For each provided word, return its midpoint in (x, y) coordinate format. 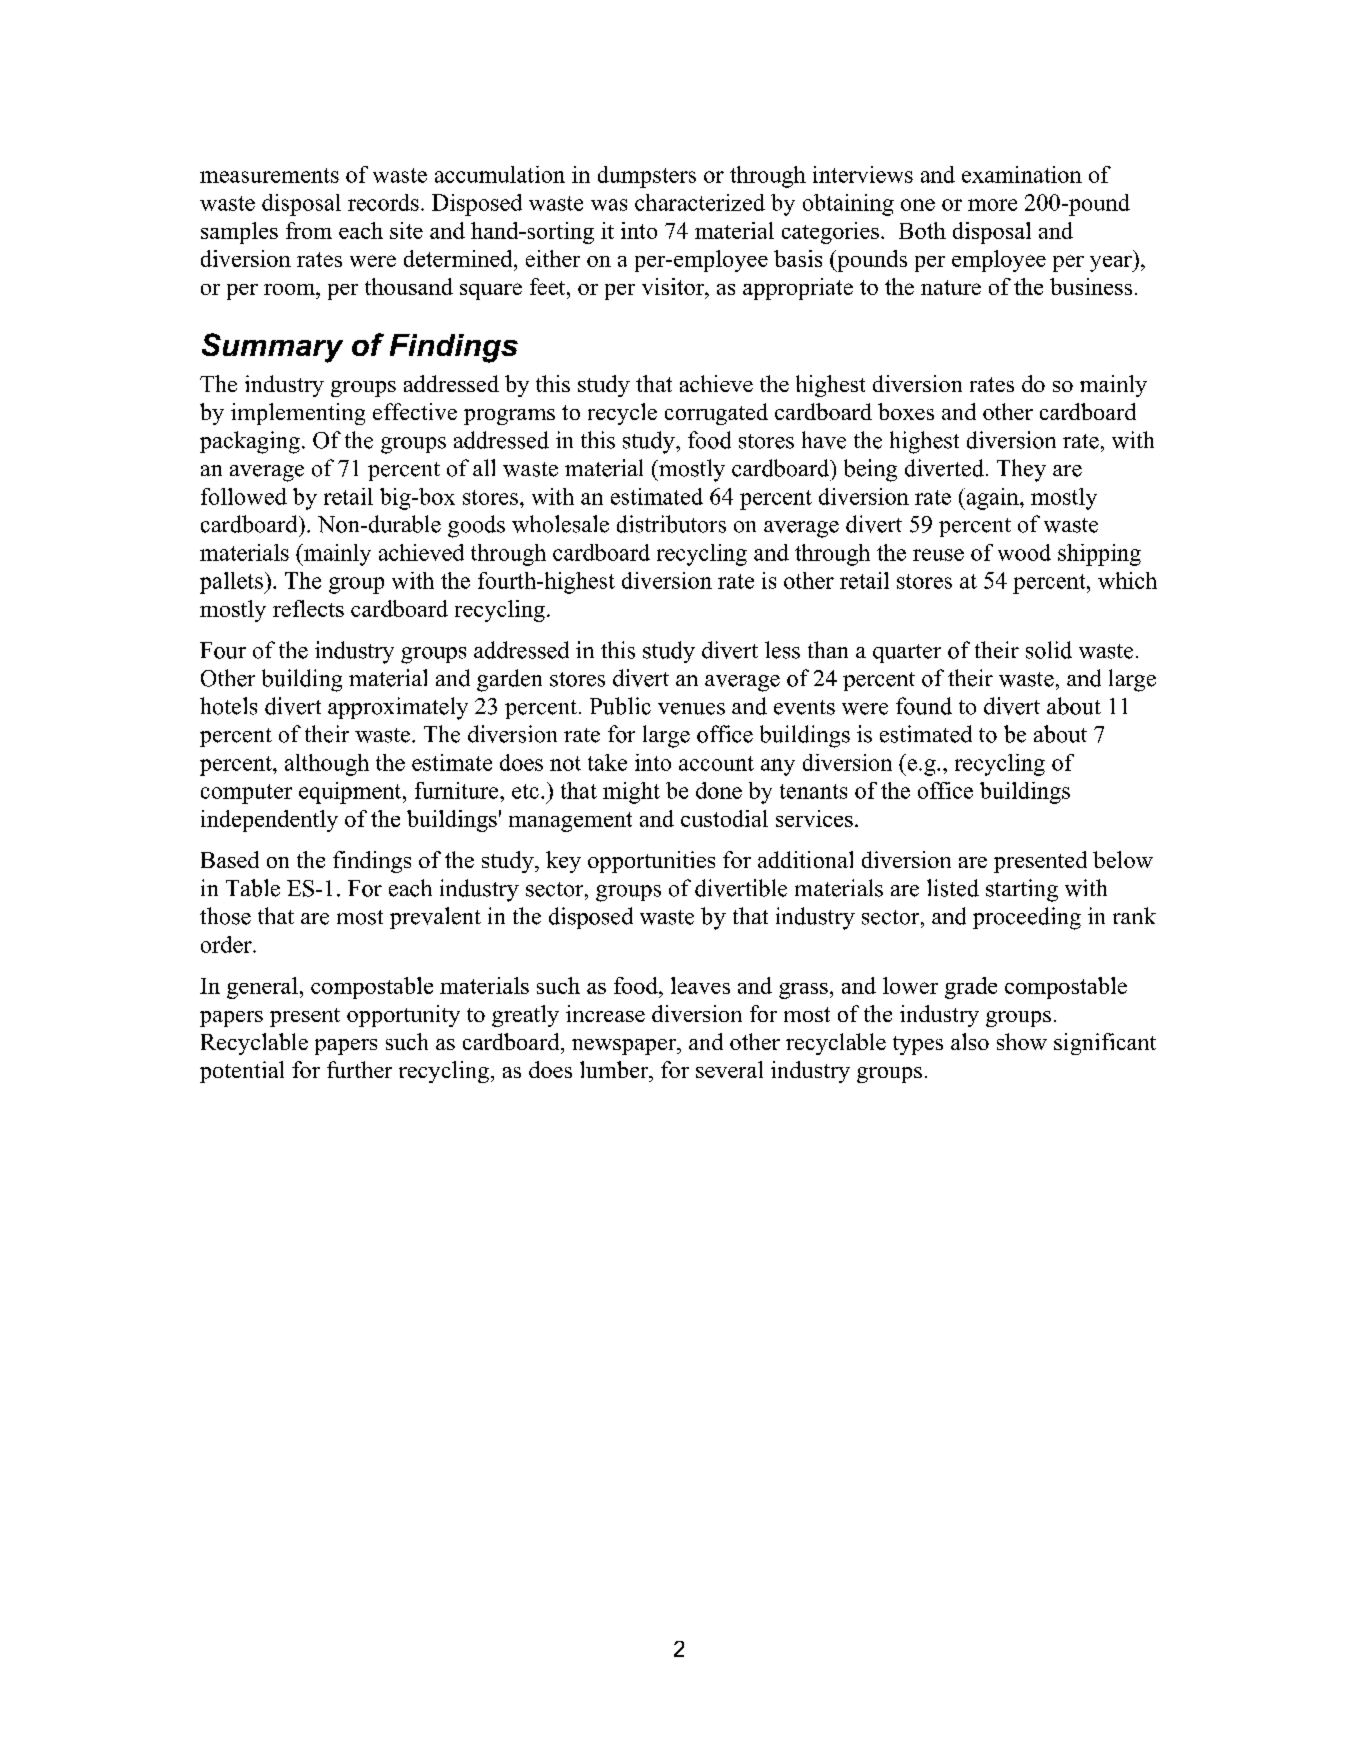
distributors (671, 524)
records (383, 202)
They (1021, 470)
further (359, 1069)
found (924, 706)
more (992, 205)
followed (244, 496)
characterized (700, 202)
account (716, 763)
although (327, 765)
